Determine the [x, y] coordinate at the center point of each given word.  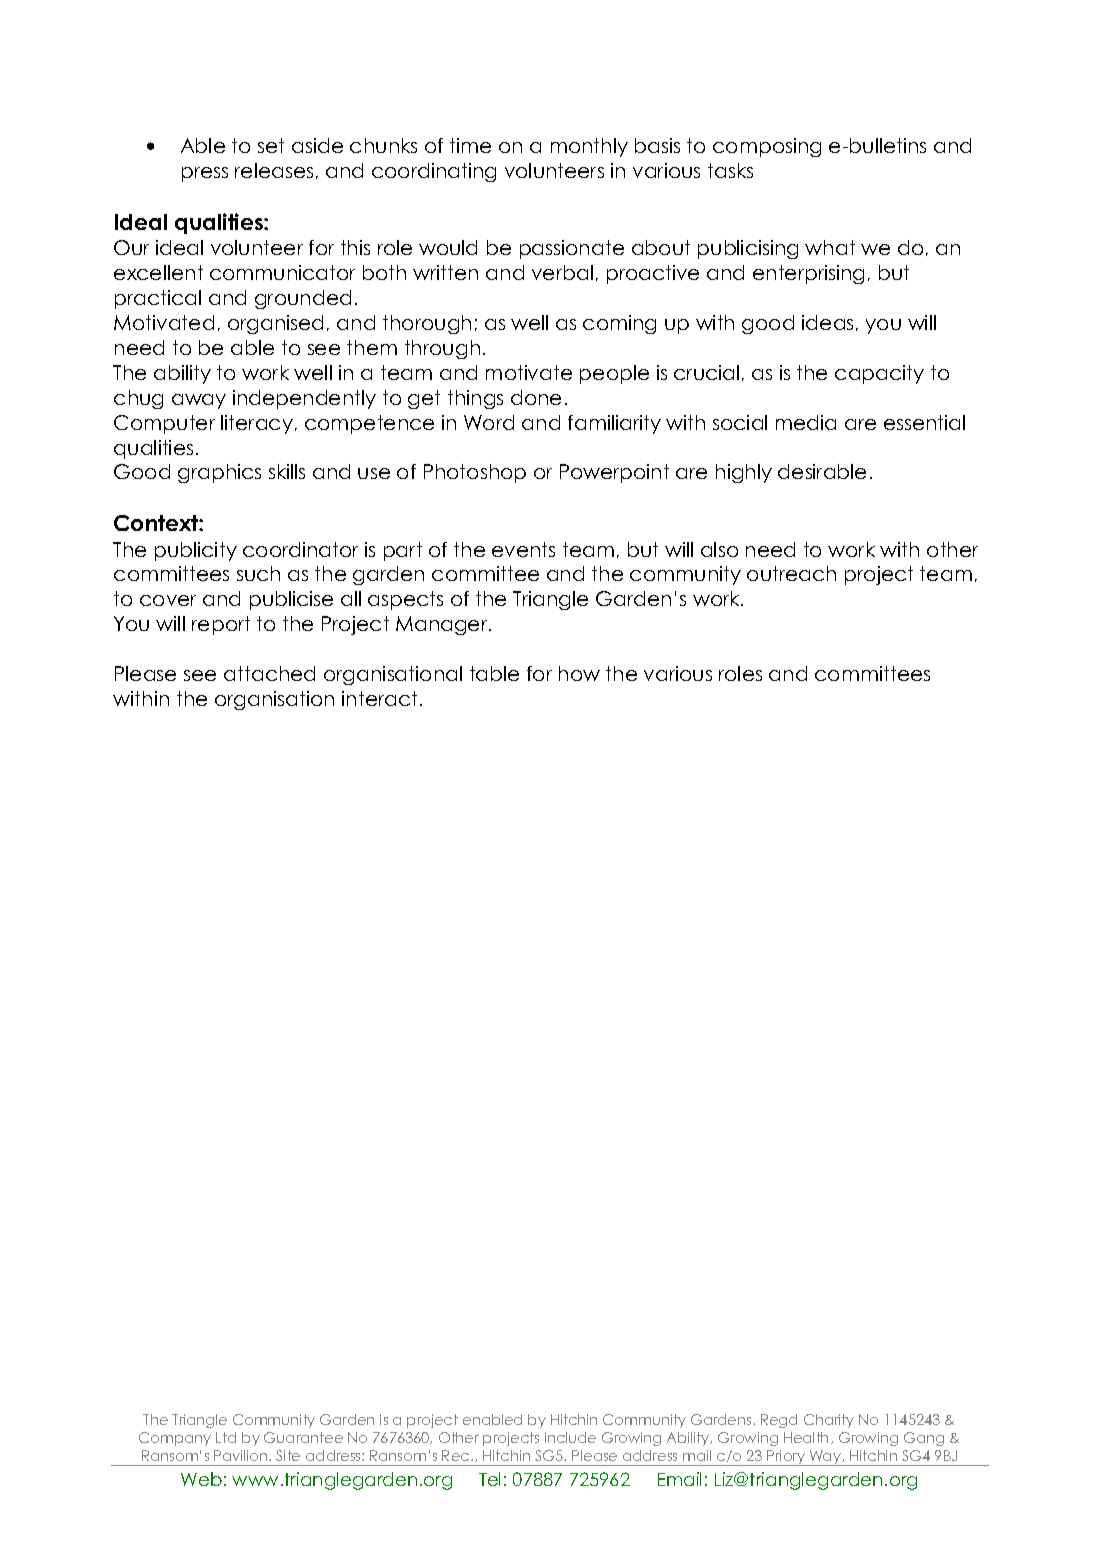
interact [379, 698]
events [523, 549]
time [470, 145]
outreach [791, 573]
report [221, 625]
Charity [829, 1421]
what [830, 247]
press [205, 174]
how [579, 673]
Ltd [226, 1437]
